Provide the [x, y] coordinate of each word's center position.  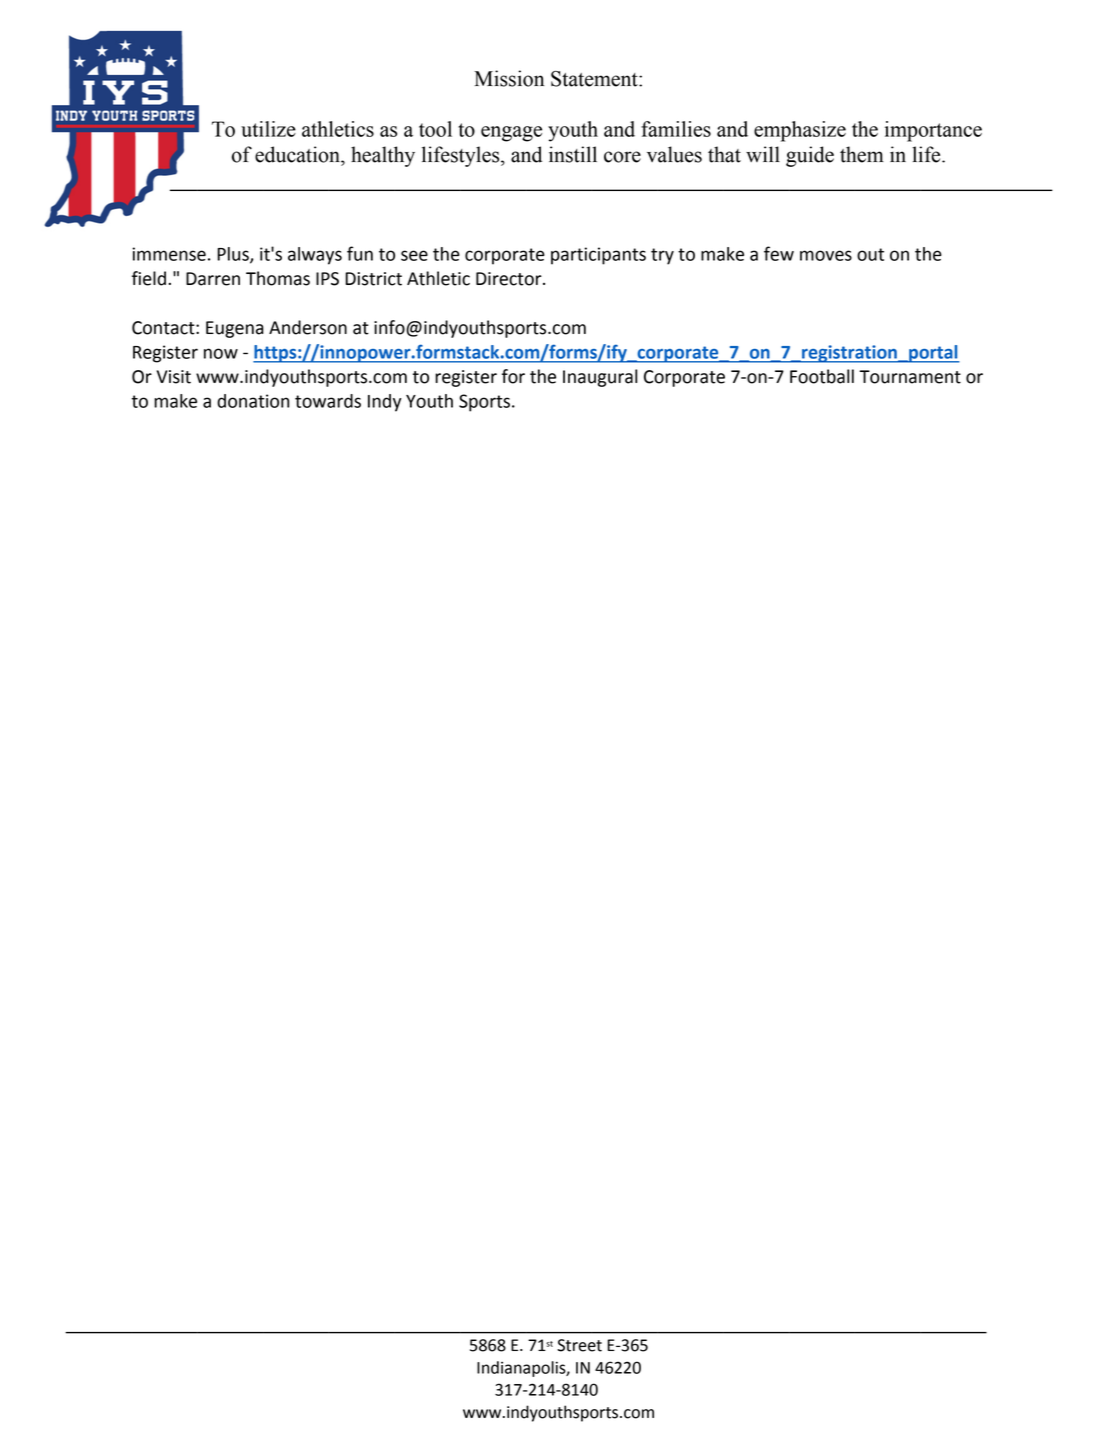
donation [253, 401]
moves [826, 255]
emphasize [800, 131]
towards [328, 401]
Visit [174, 377]
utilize [268, 129]
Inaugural [600, 378]
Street [579, 1345]
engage [511, 134]
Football [822, 376]
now [221, 353]
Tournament [910, 377]
